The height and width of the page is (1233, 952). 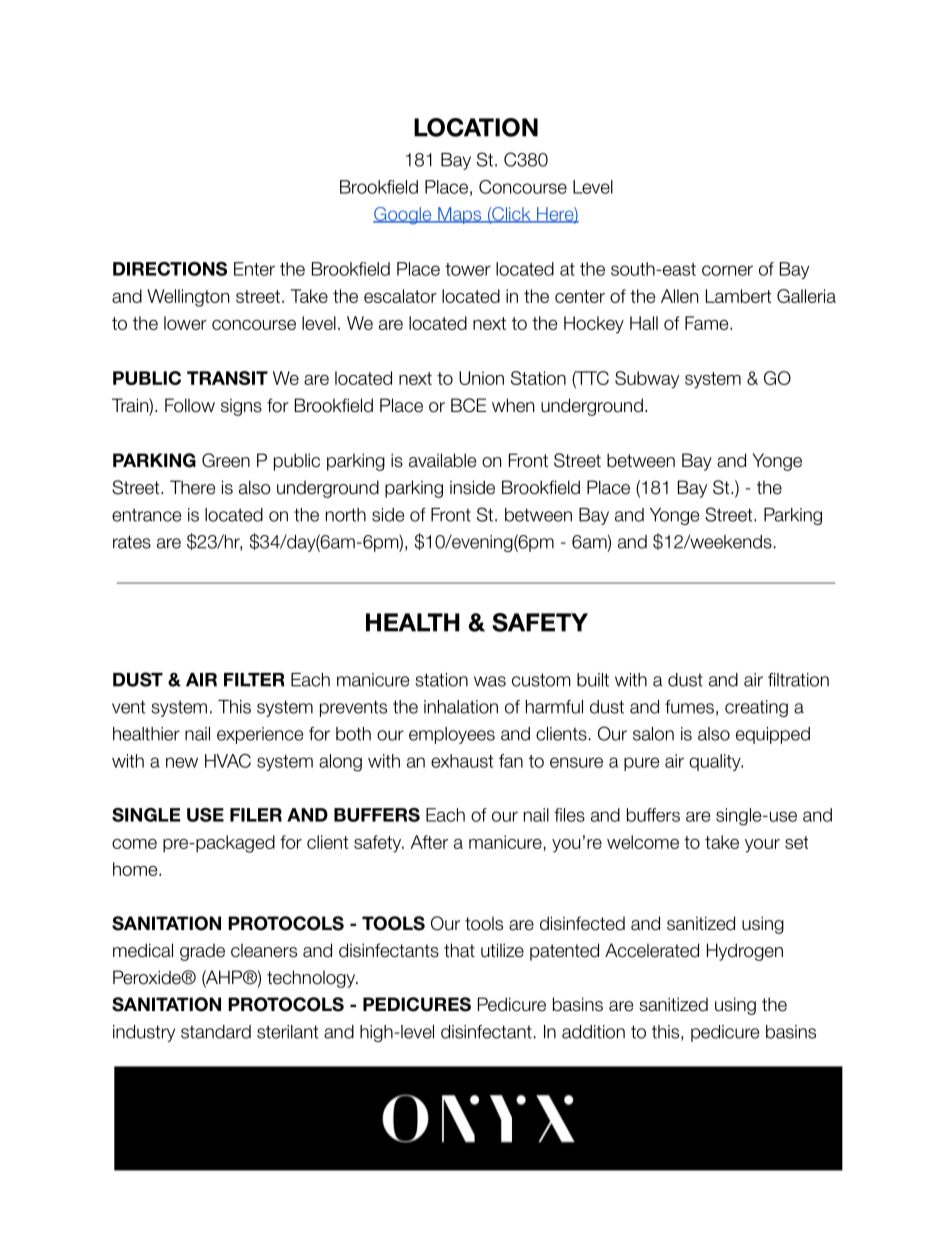 What do you see at coordinates (727, 270) in the page?
I see `corner` at bounding box center [727, 270].
